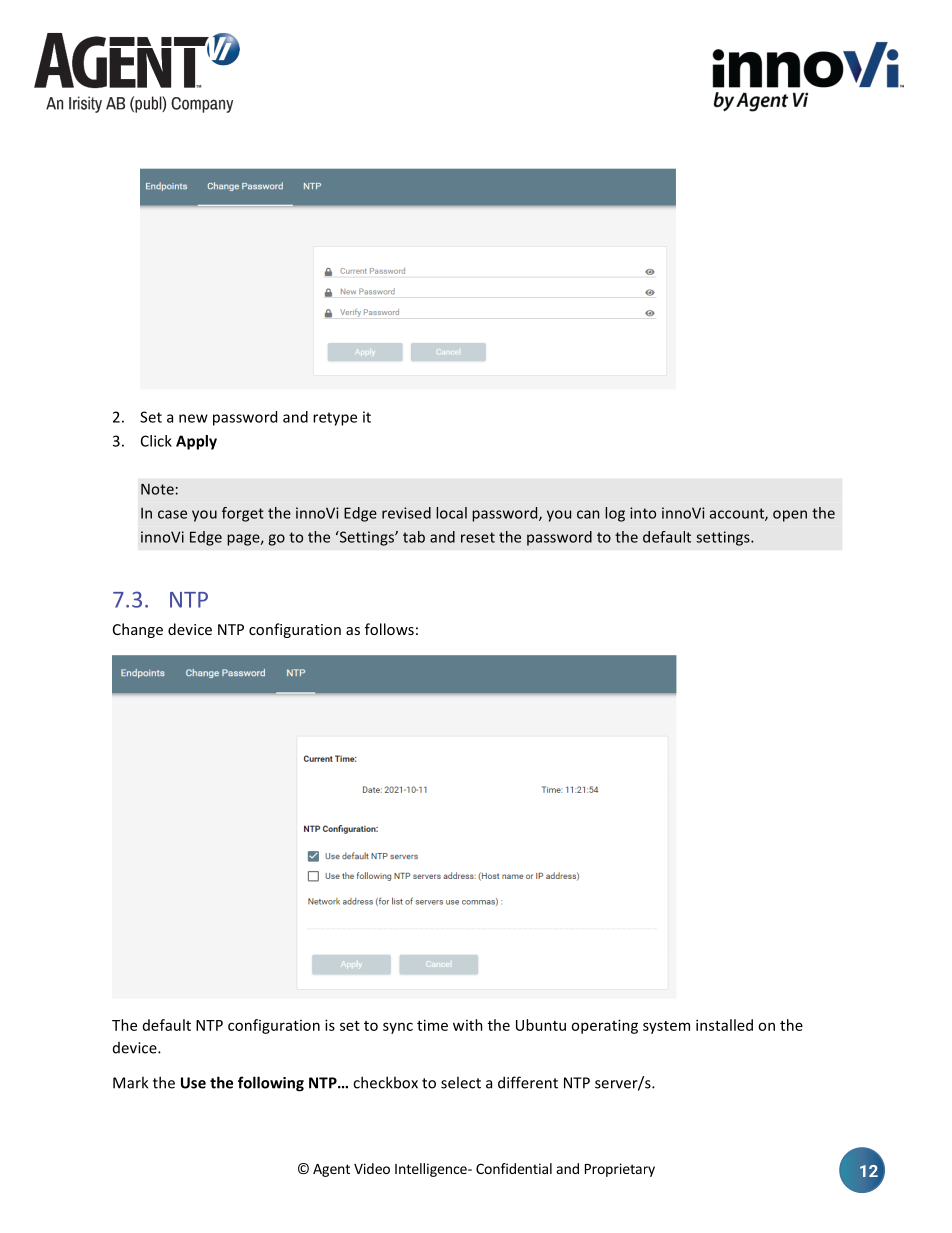 The width and height of the screenshot is (952, 1233). Describe the element at coordinates (138, 630) in the screenshot. I see `Change` at that location.
